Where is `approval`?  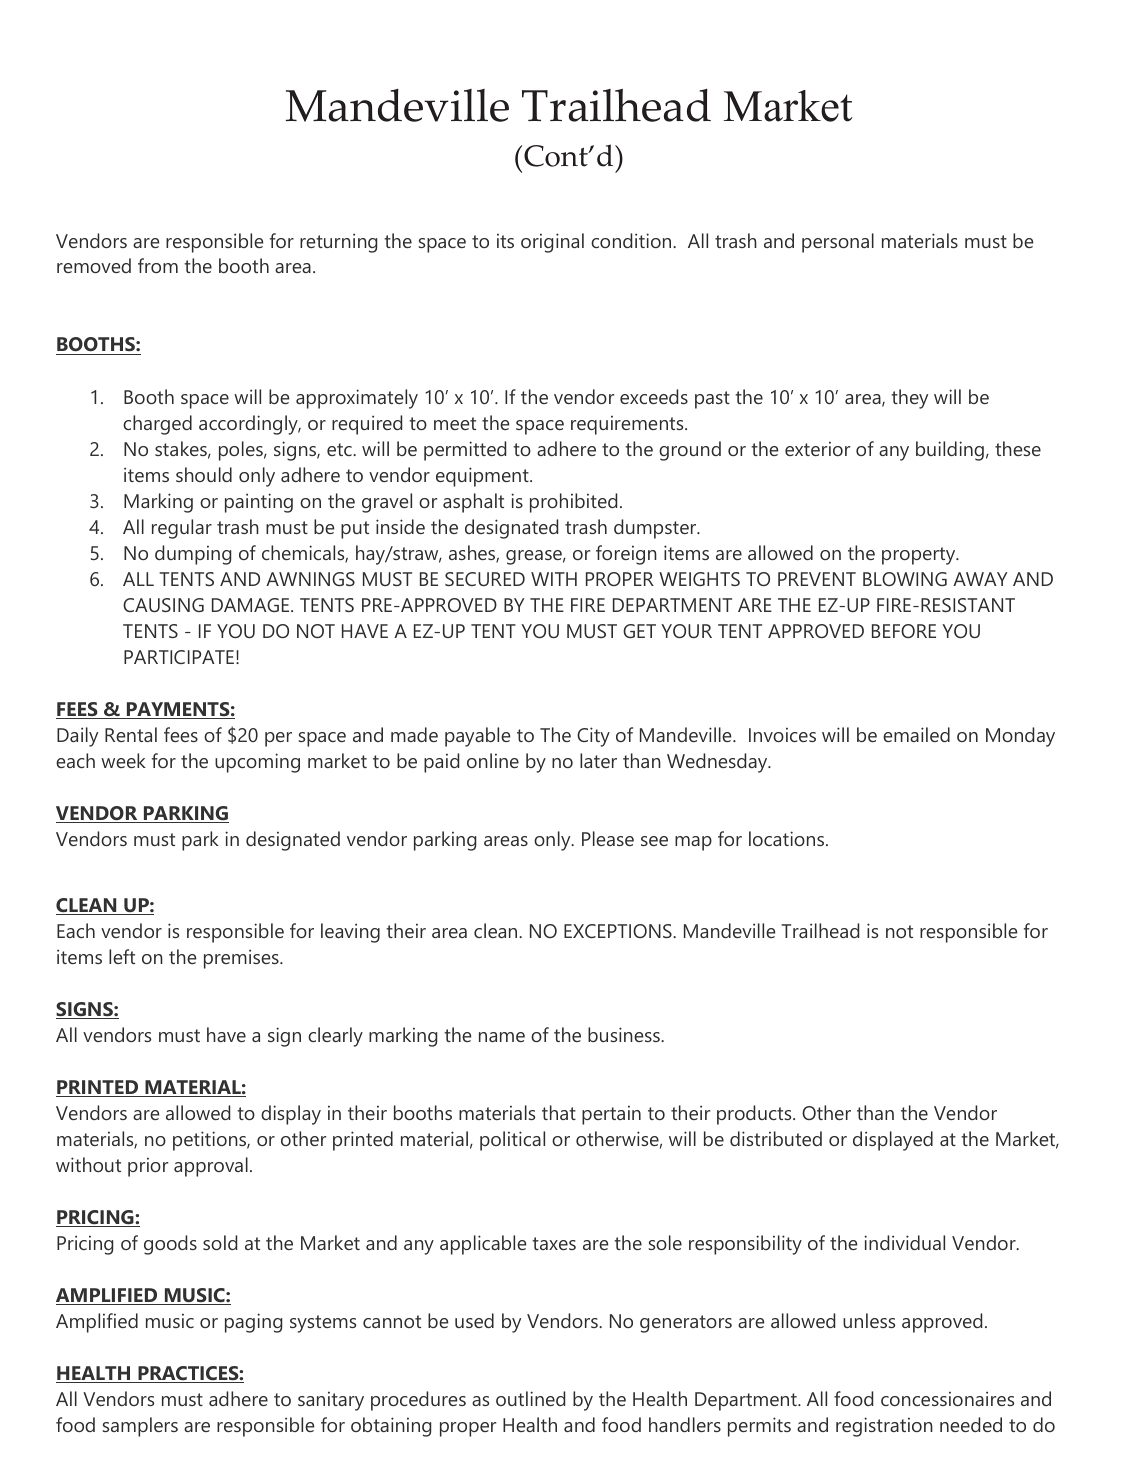
approval is located at coordinates (211, 1167).
